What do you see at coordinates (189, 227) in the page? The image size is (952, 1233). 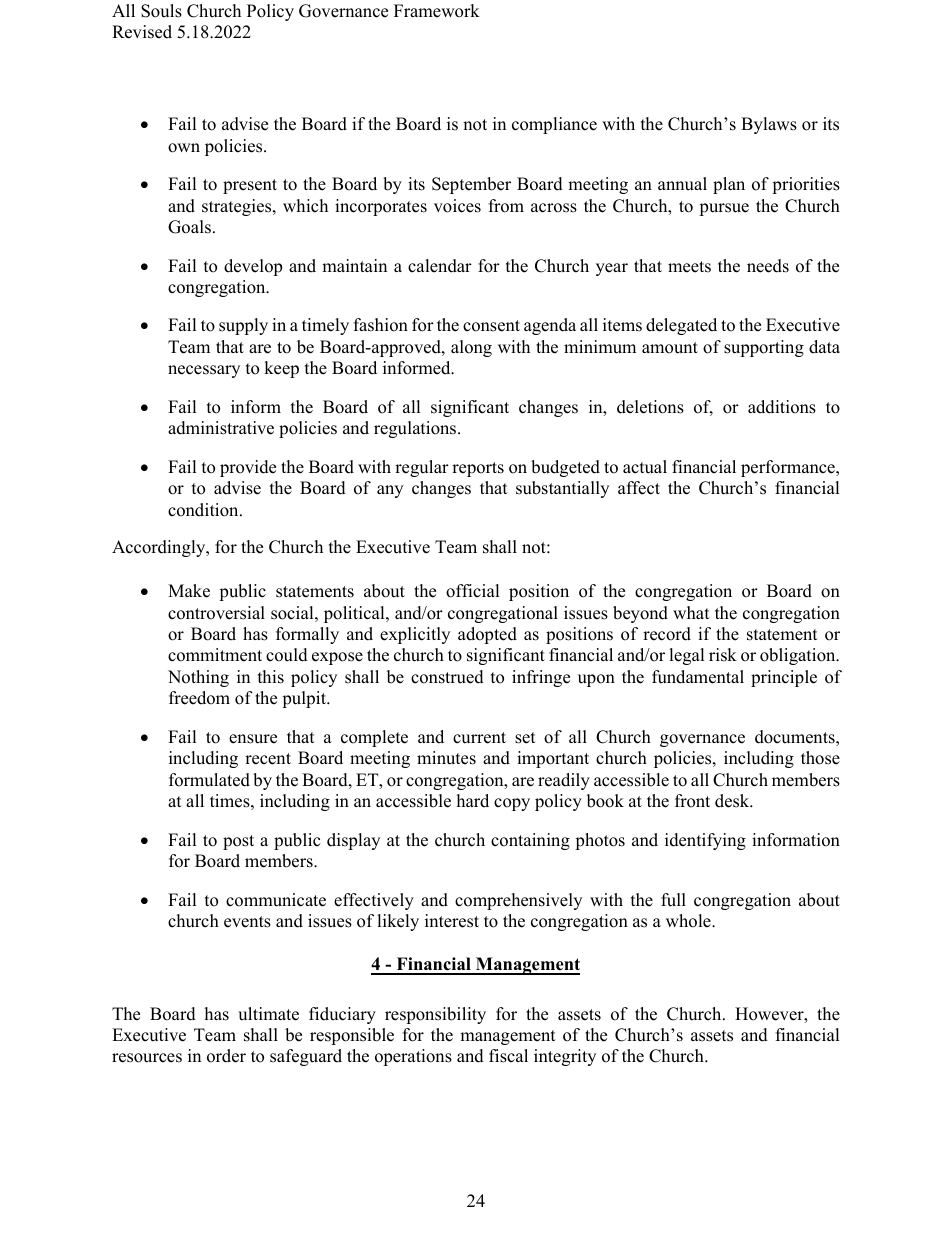 I see `Goals` at bounding box center [189, 227].
